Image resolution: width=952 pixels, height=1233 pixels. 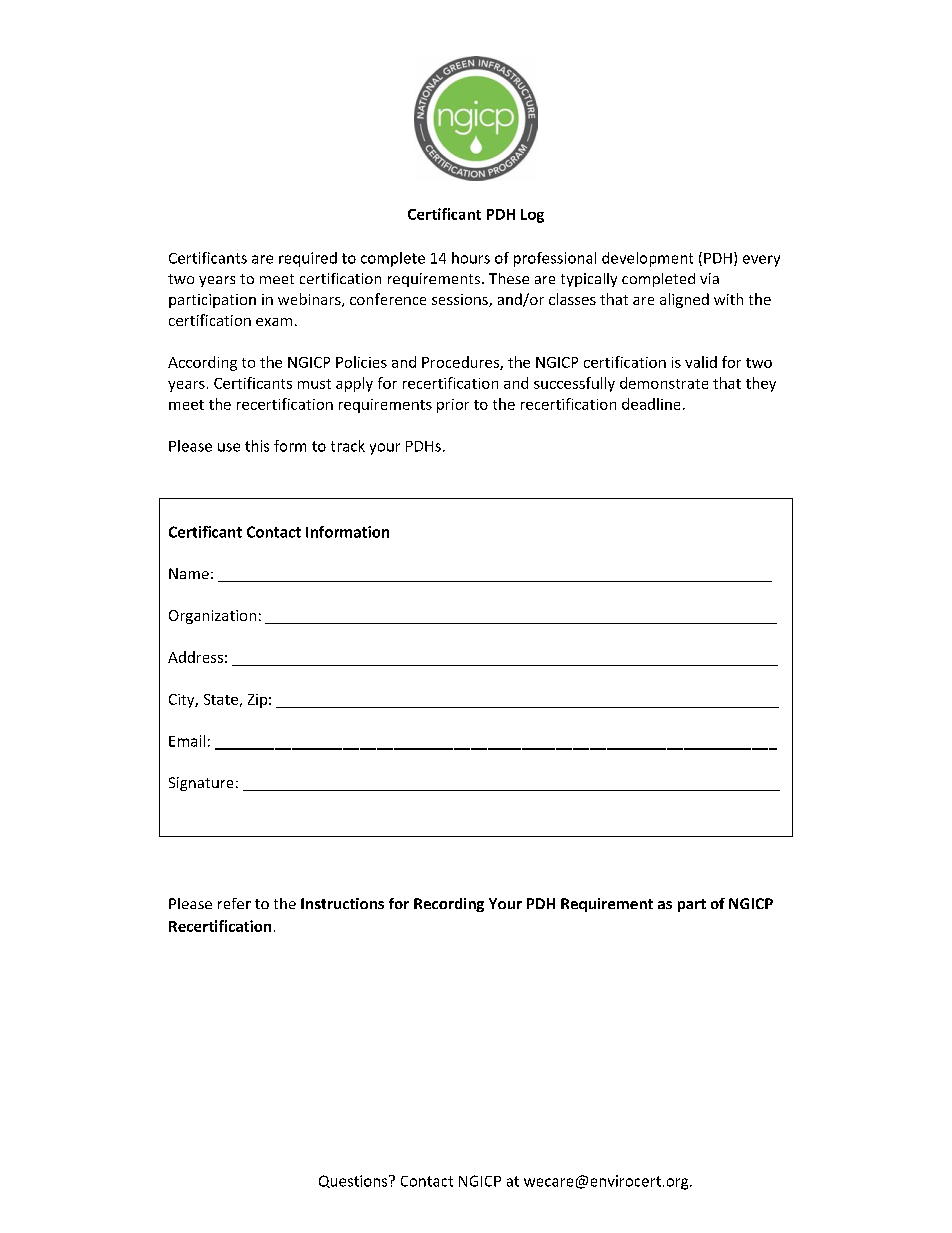 I want to click on required, so click(x=308, y=259).
